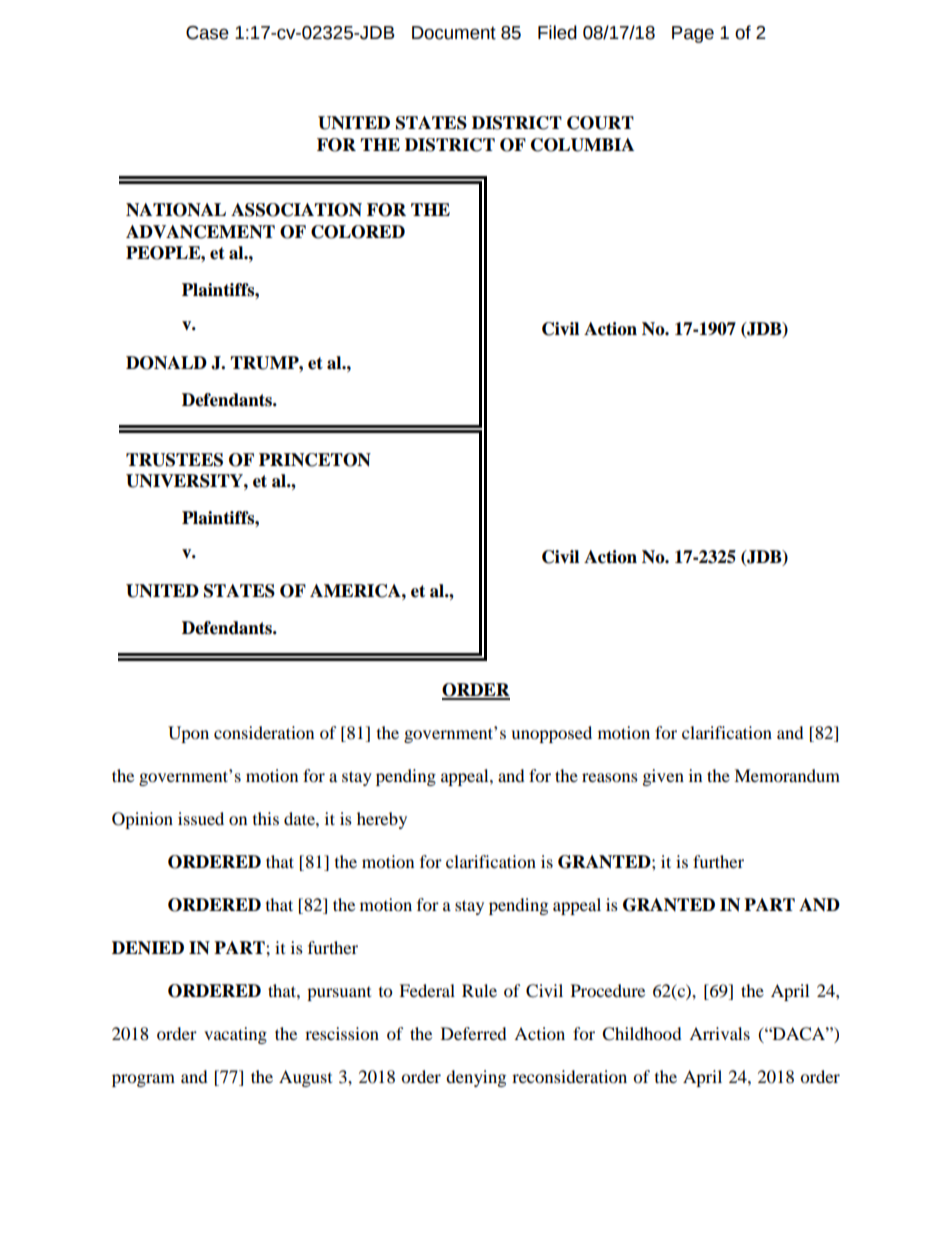 Image resolution: width=952 pixels, height=1233 pixels. Describe the element at coordinates (315, 460) in the screenshot. I see `PRINCETON` at that location.
